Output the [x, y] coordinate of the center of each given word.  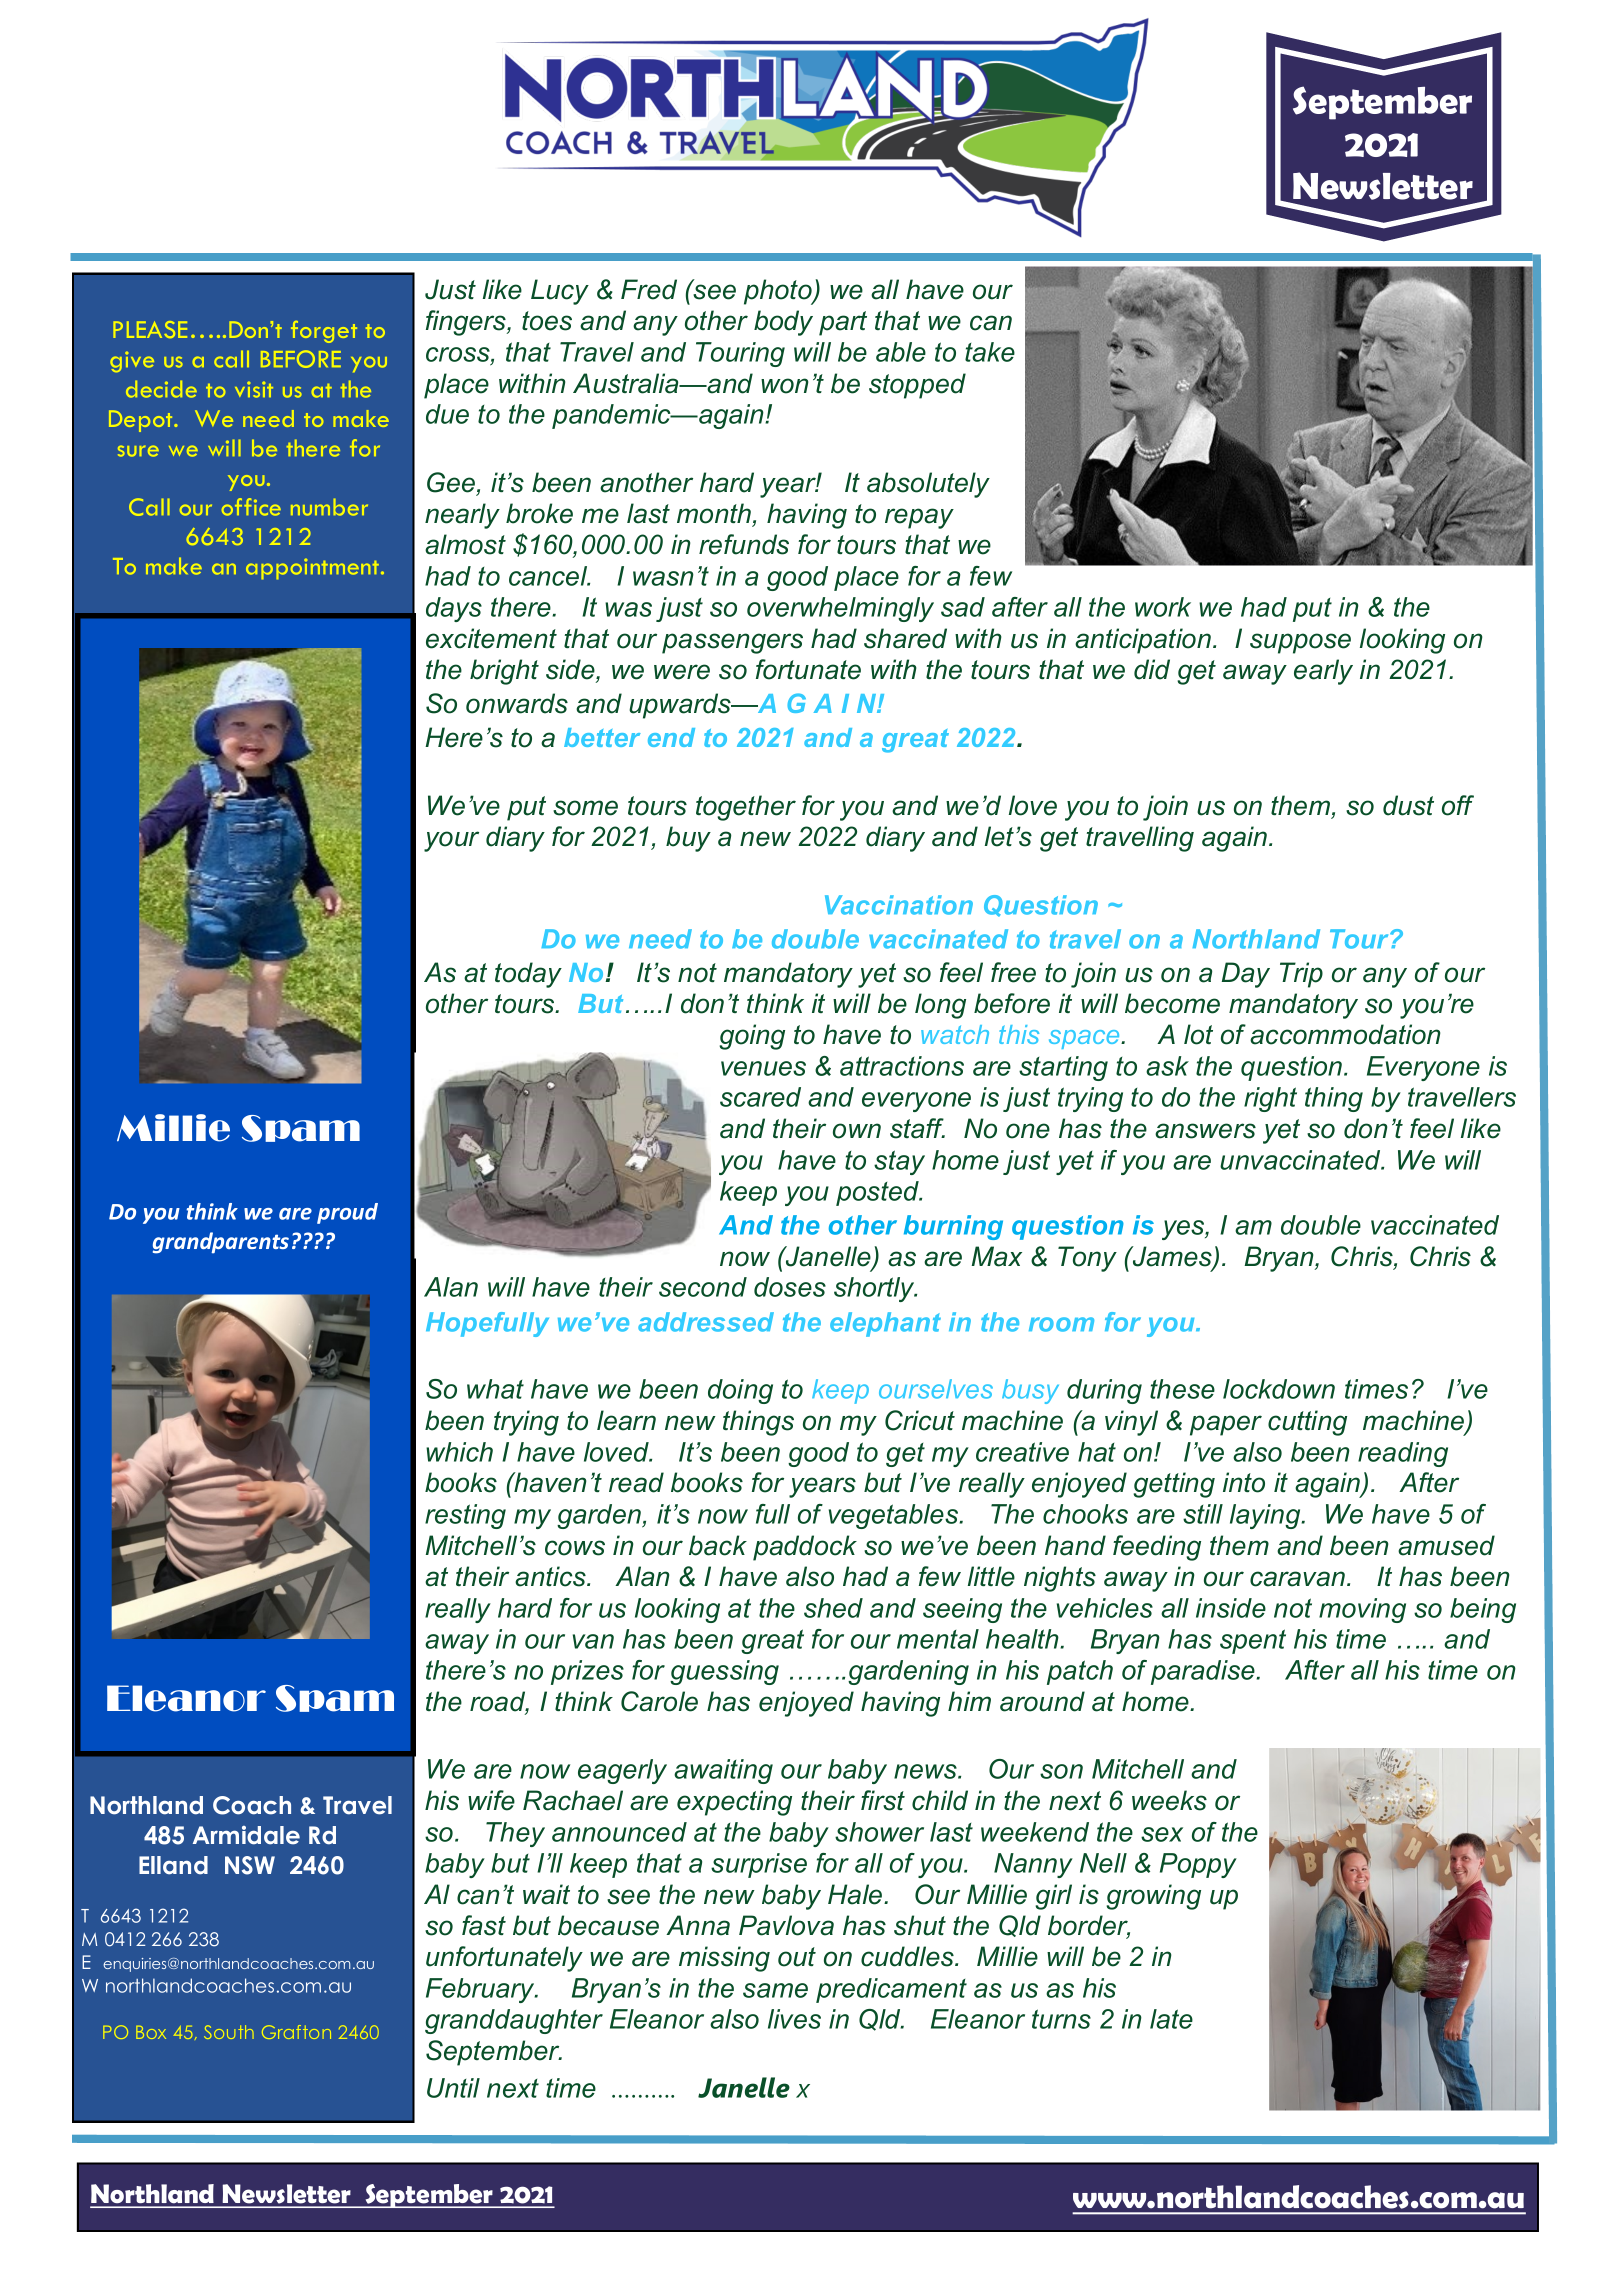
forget [324, 332]
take [990, 352]
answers [1205, 1131]
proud [347, 1213]
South [229, 2032]
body [783, 323]
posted [879, 1193]
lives [794, 2019]
